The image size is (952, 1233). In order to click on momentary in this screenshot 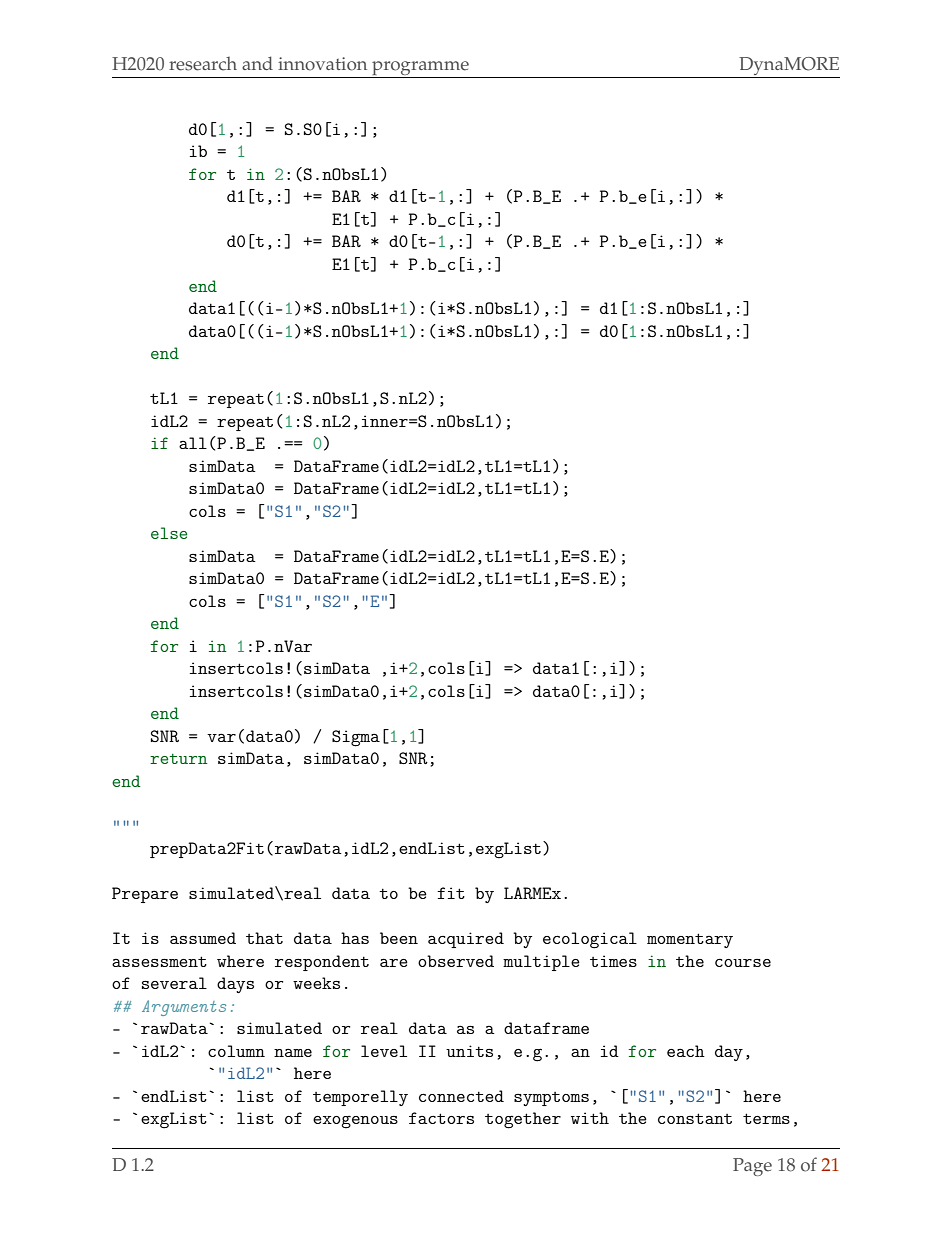, I will do `click(690, 940)`.
